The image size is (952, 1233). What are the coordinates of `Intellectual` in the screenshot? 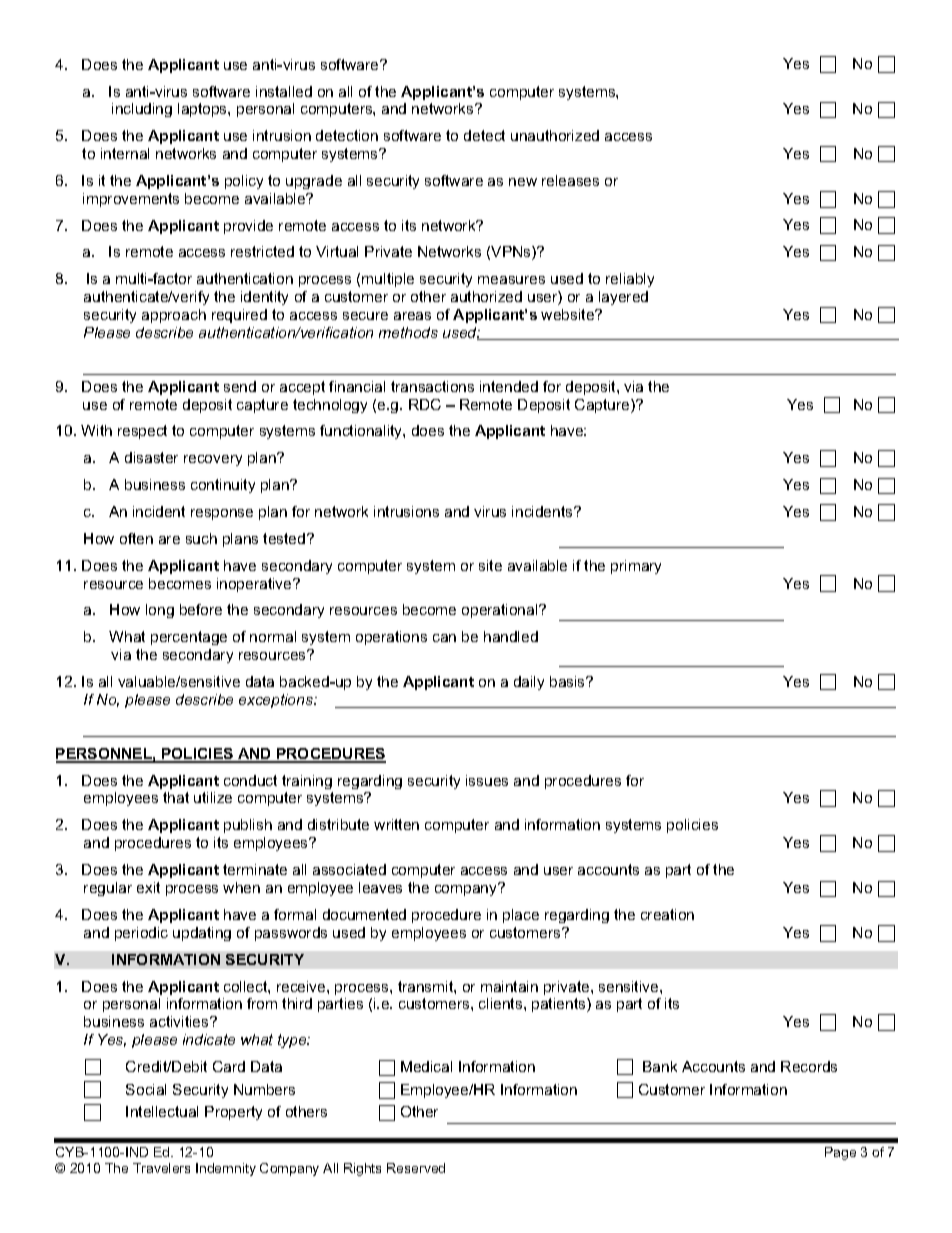 It's located at (162, 1111).
